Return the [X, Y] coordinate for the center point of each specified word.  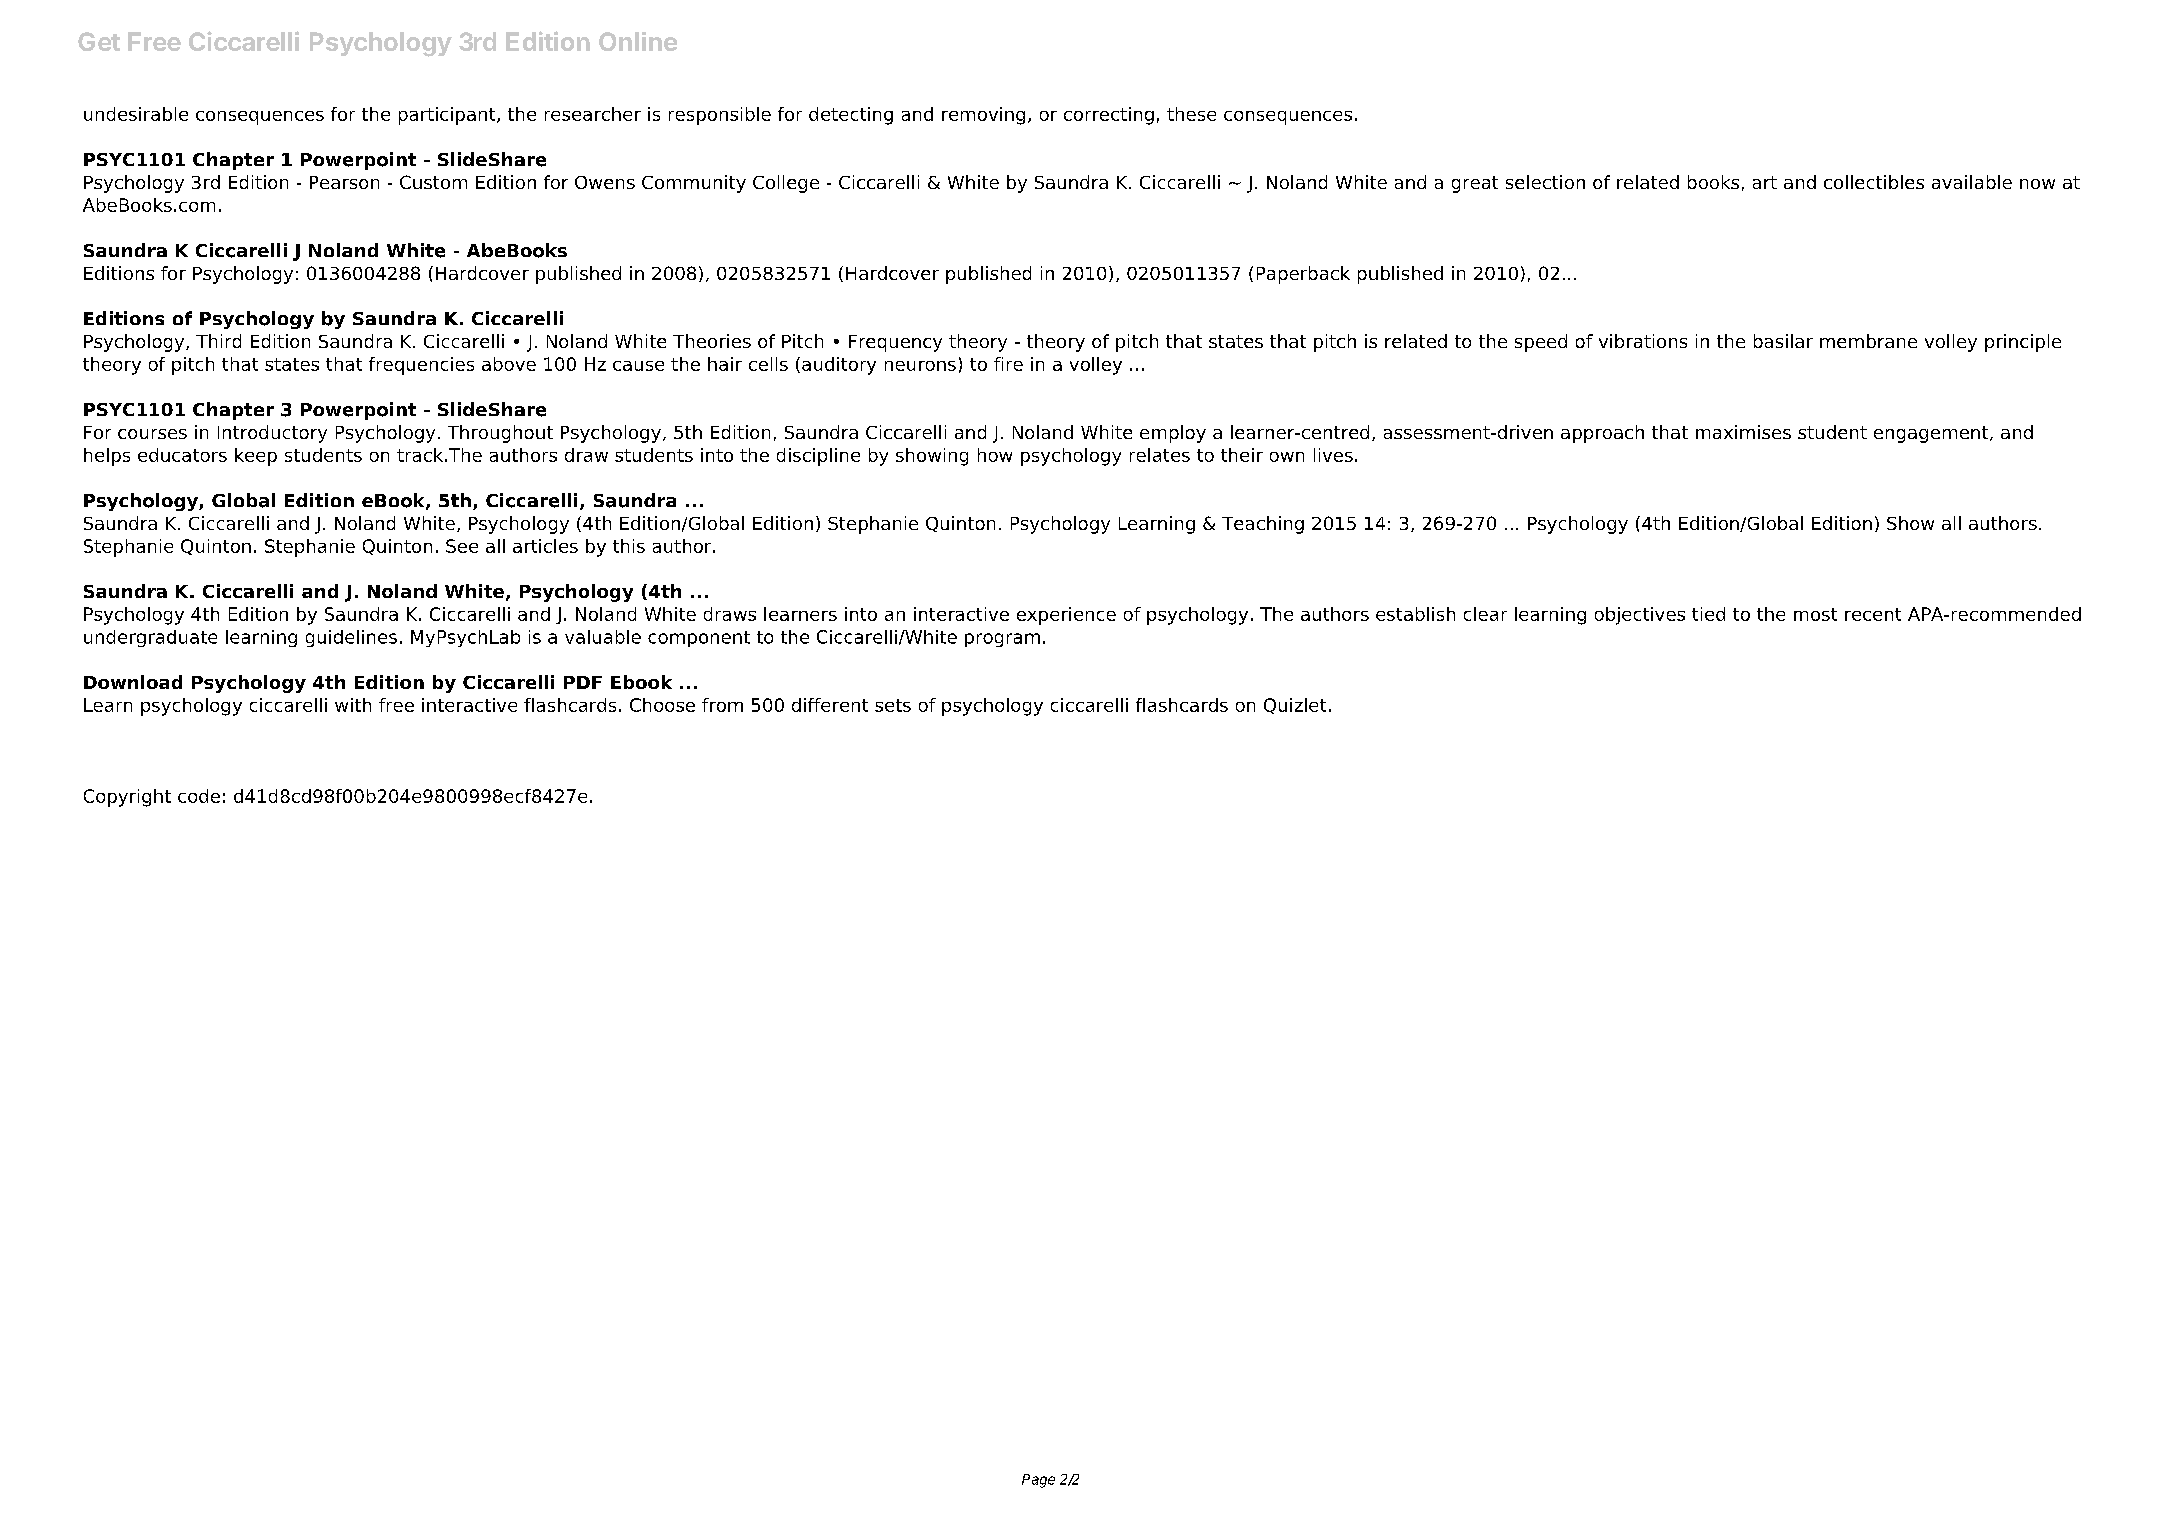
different [830, 705]
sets [893, 705]
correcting [1109, 116]
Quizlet [1295, 706]
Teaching [1263, 525]
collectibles [1874, 182]
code [199, 796]
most [1815, 614]
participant [448, 116]
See [462, 546]
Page [1038, 1481]
